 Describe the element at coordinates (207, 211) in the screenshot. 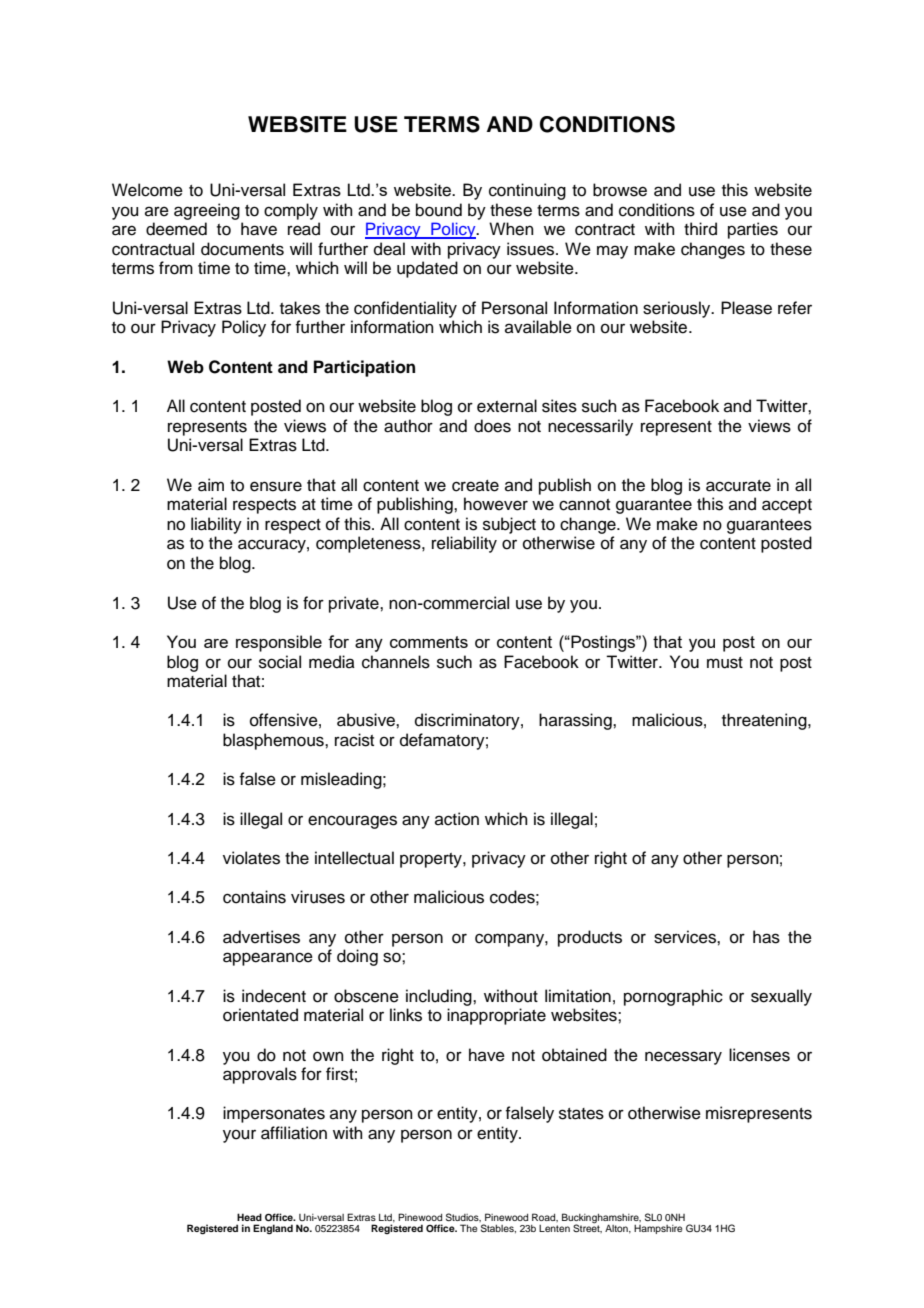

I see `agreeing` at that location.
